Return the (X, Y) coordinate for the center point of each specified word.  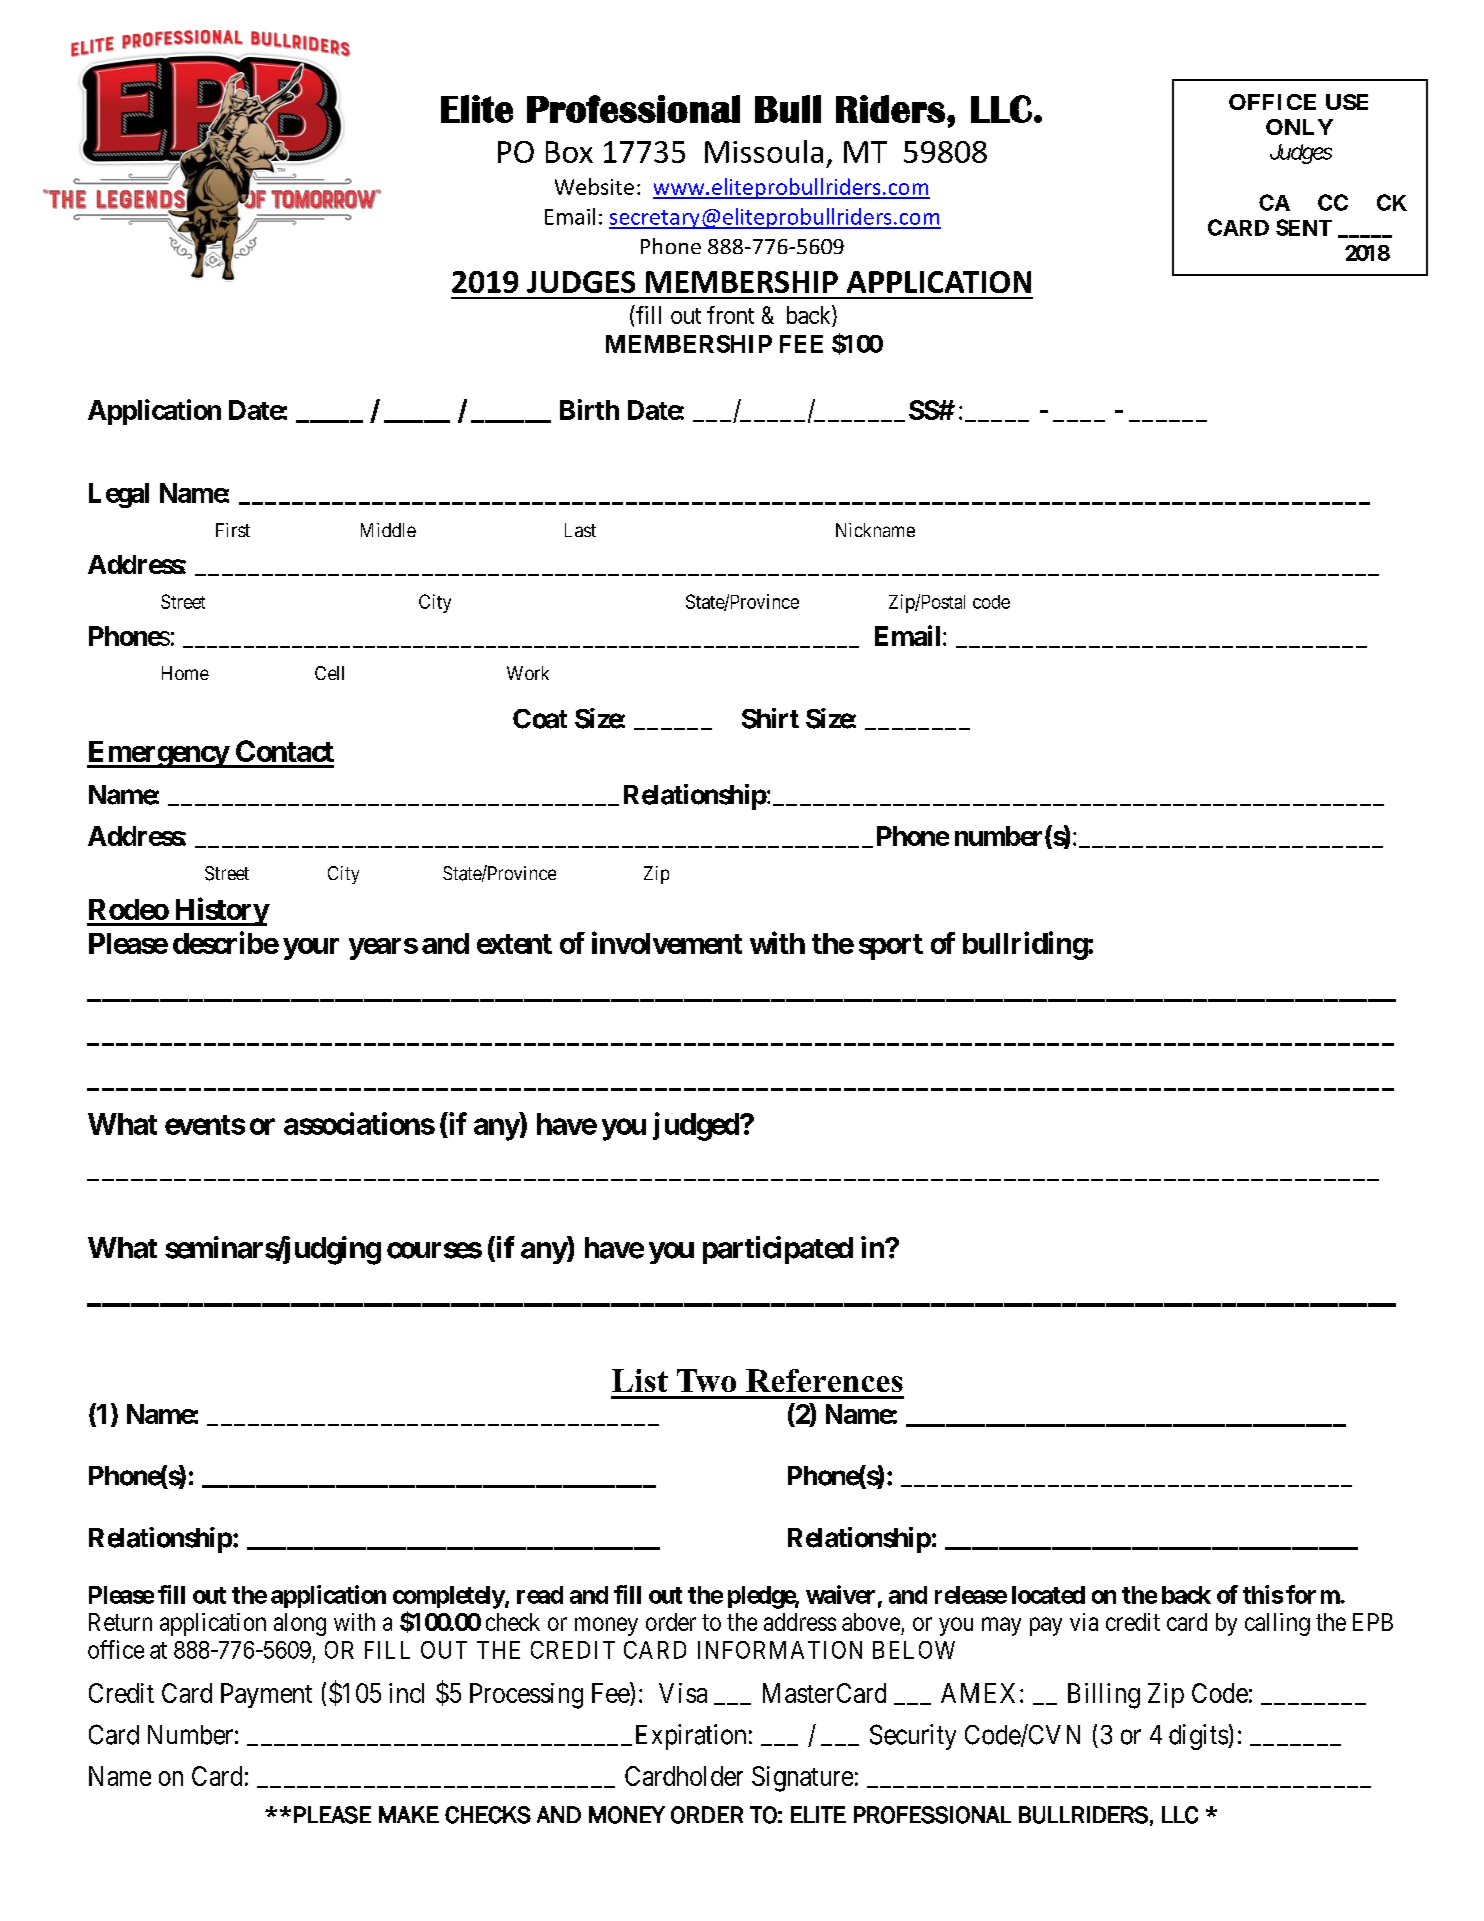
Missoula (764, 151)
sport (891, 947)
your (311, 949)
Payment (266, 1695)
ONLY (1299, 127)
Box (569, 152)
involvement (667, 942)
